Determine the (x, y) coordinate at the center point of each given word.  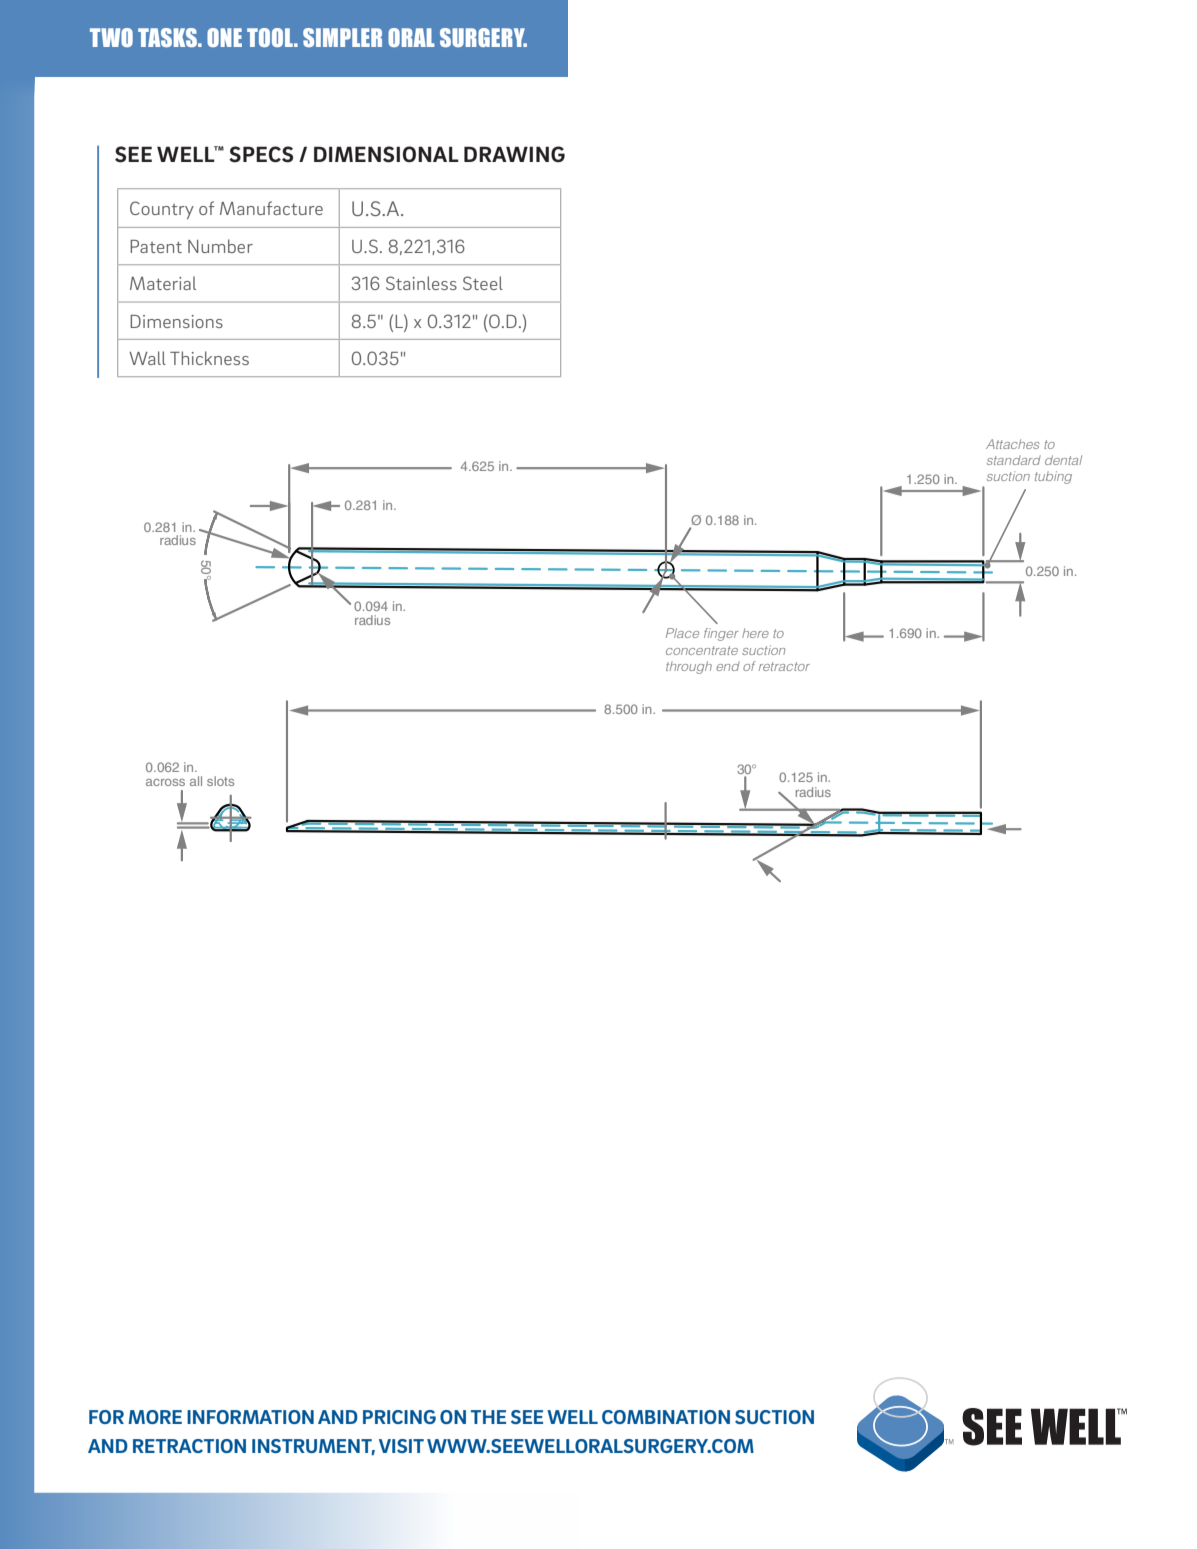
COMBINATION (666, 1417)
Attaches (1013, 444)
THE (488, 1417)
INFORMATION (250, 1417)
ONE (224, 37)
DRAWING (514, 154)
